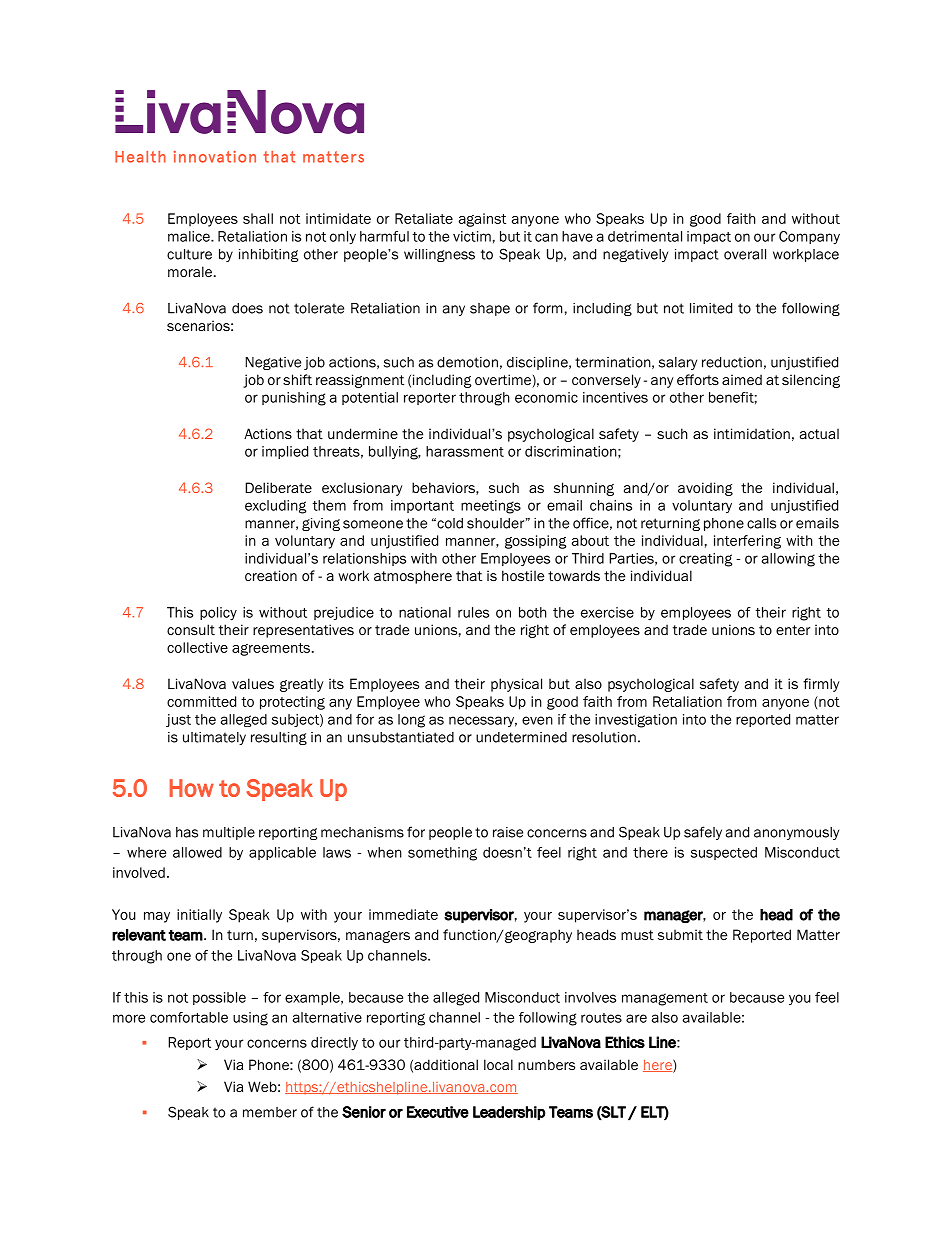  Describe the element at coordinates (636, 721) in the page. I see `investigation` at that location.
